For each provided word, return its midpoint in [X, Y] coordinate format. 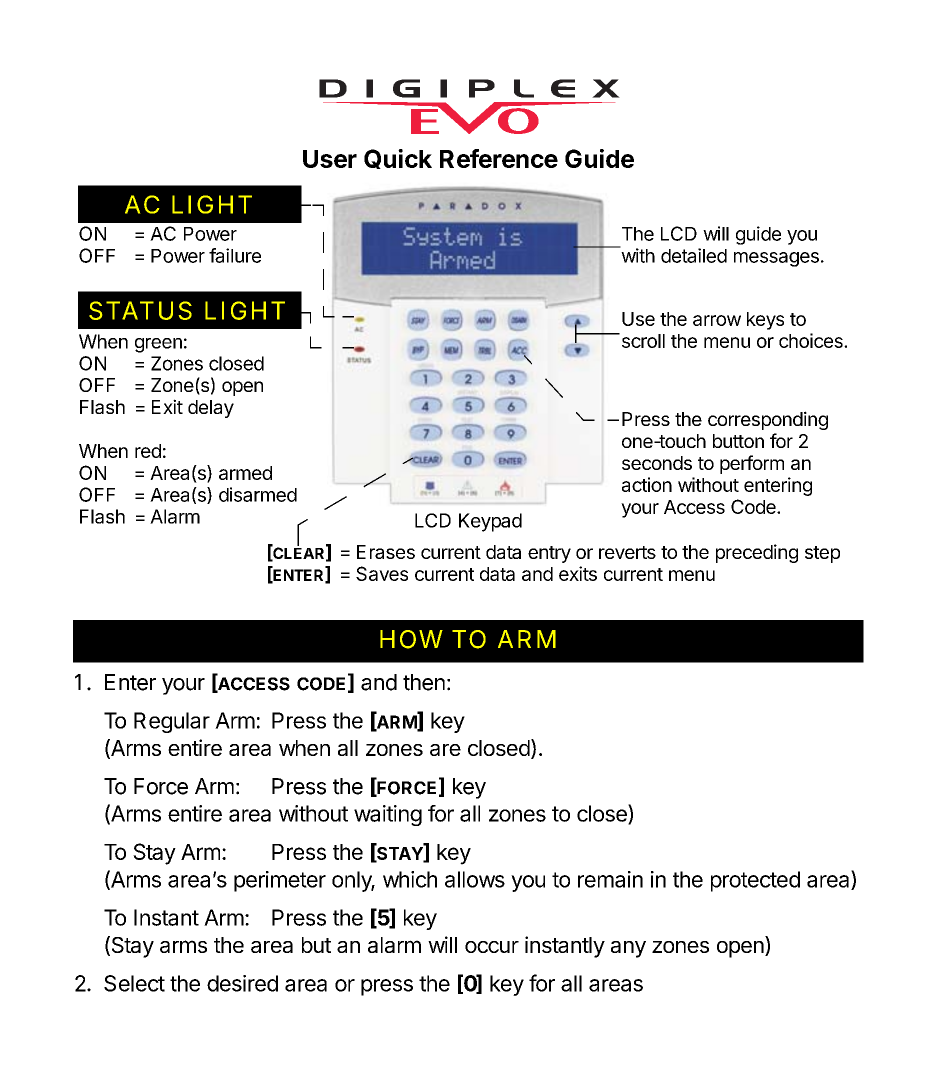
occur [492, 947]
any [628, 949]
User [330, 159]
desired [242, 983]
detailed [694, 255]
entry [549, 554]
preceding [757, 553]
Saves [382, 573]
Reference [499, 158]
